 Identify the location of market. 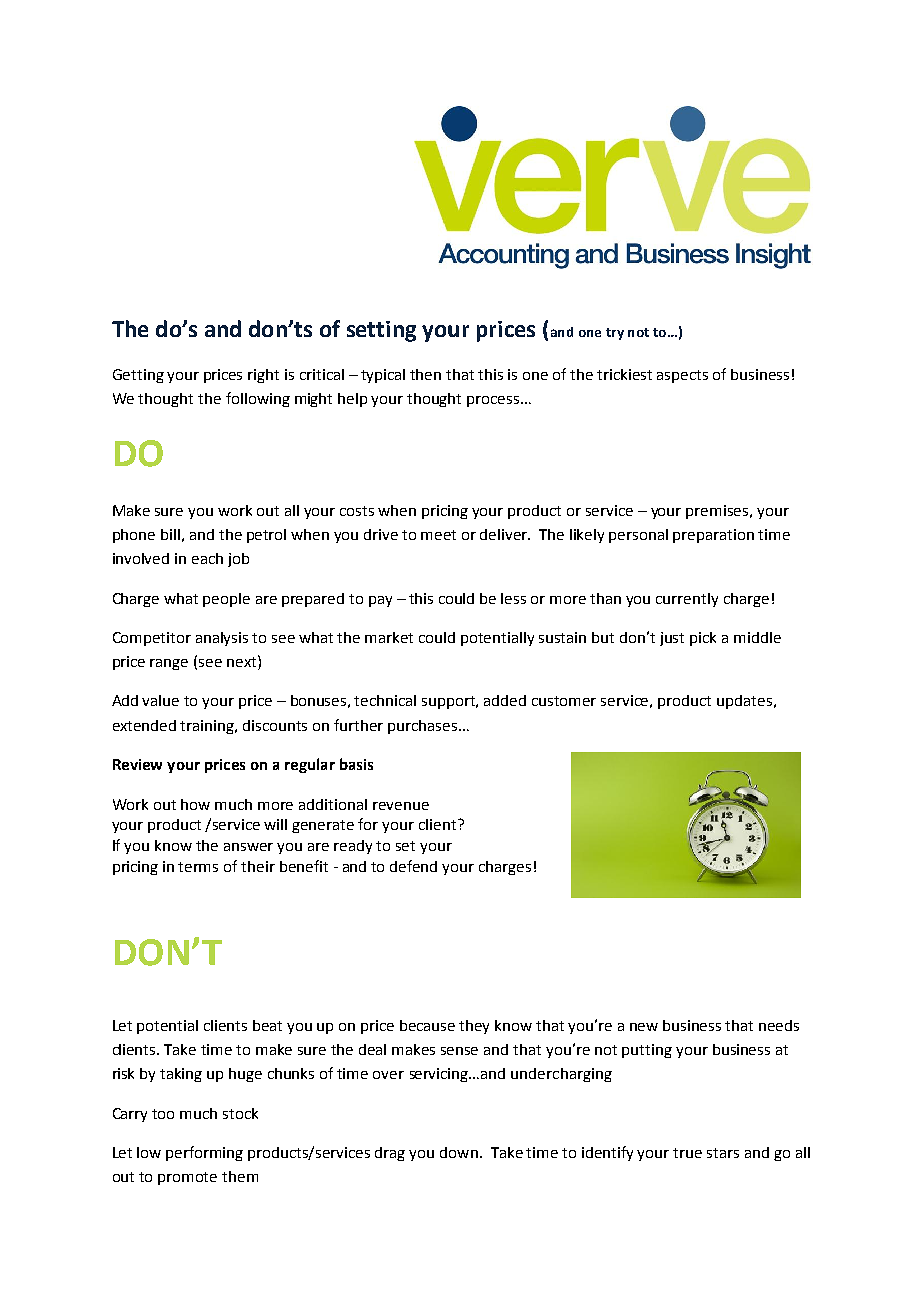
(389, 637).
